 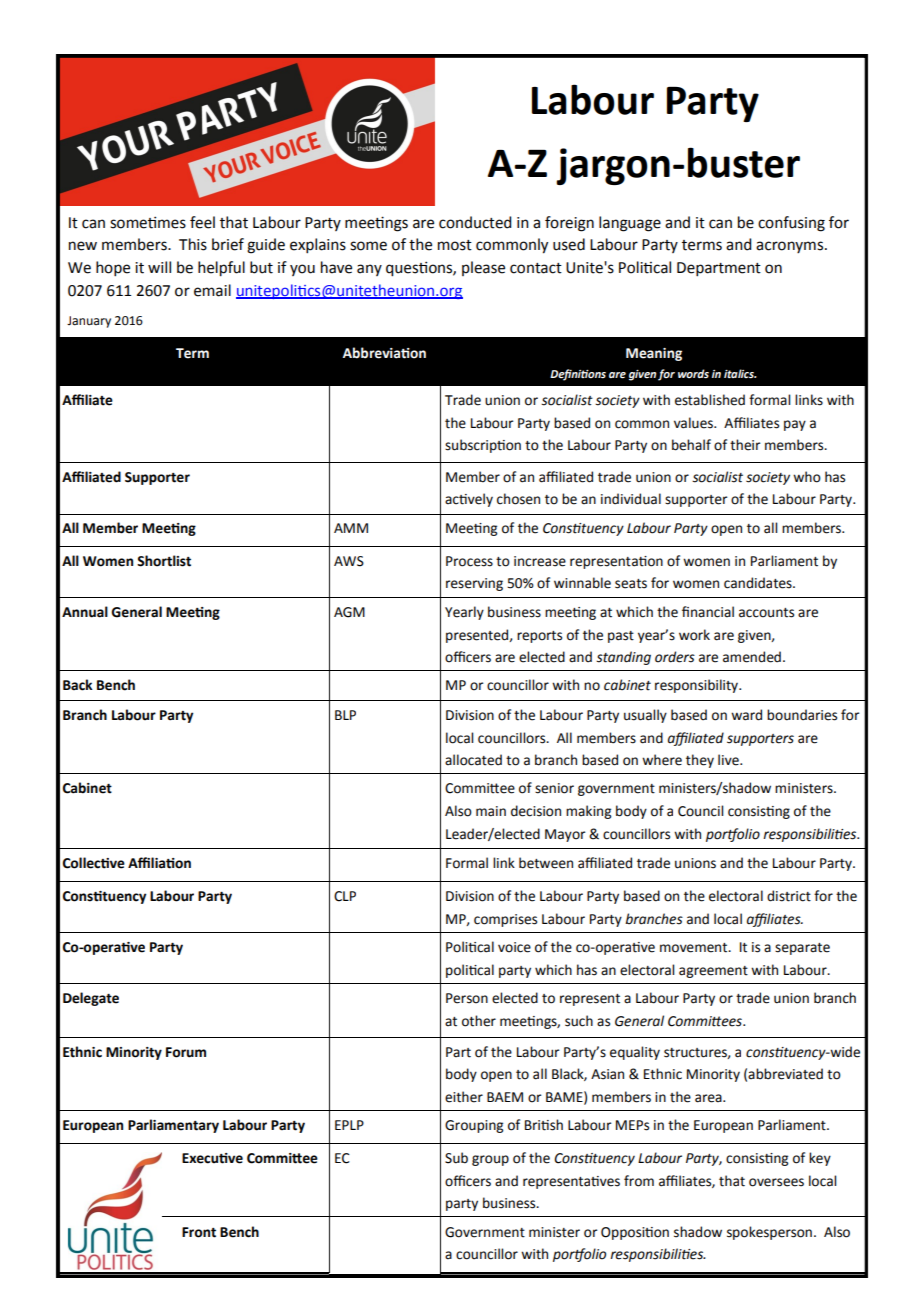 What do you see at coordinates (91, 999) in the screenshot?
I see `Delegate` at bounding box center [91, 999].
